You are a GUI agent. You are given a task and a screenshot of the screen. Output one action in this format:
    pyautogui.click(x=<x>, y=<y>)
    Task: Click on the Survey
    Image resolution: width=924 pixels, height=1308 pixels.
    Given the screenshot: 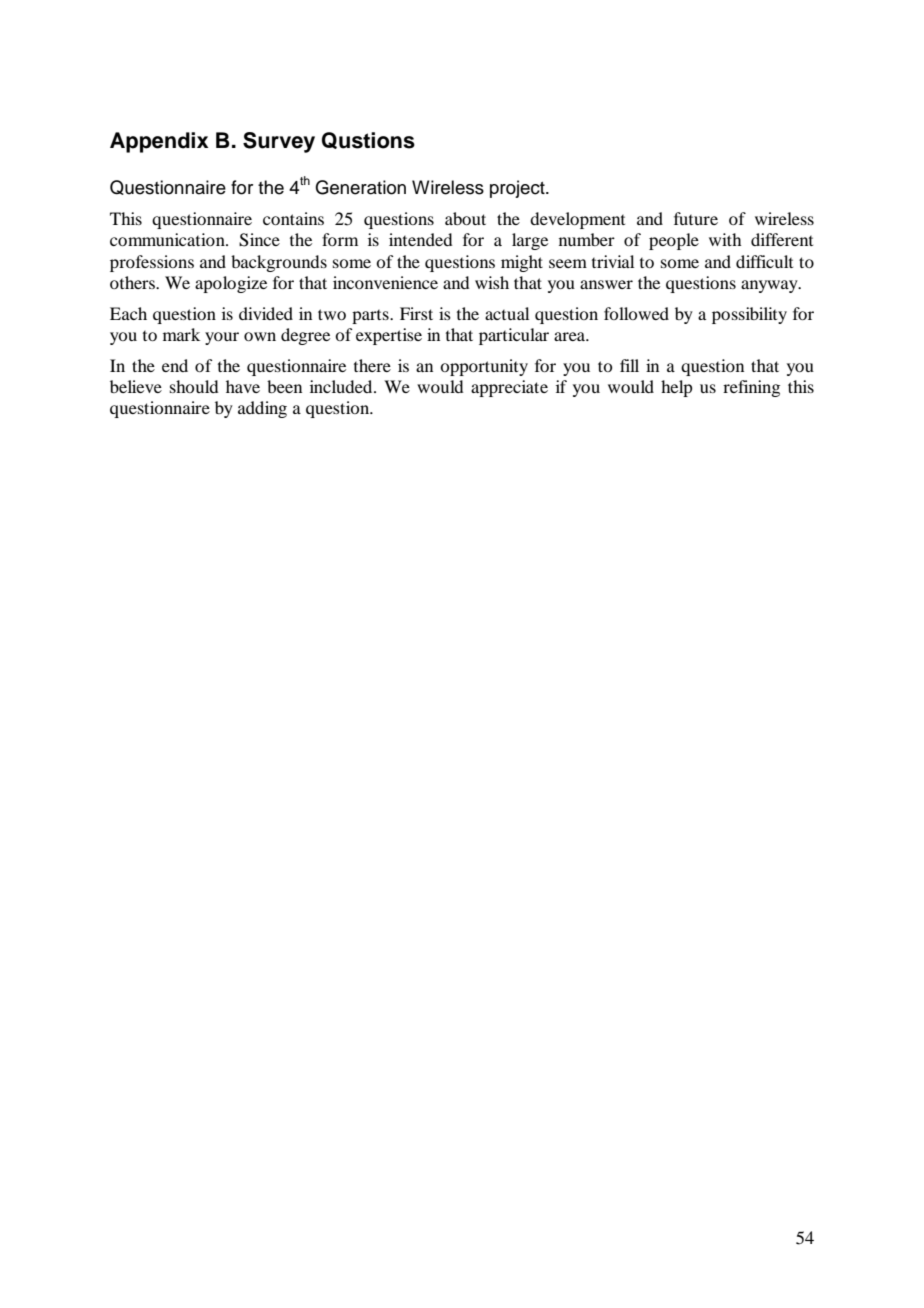 What is the action you would take?
    pyautogui.click(x=279, y=142)
